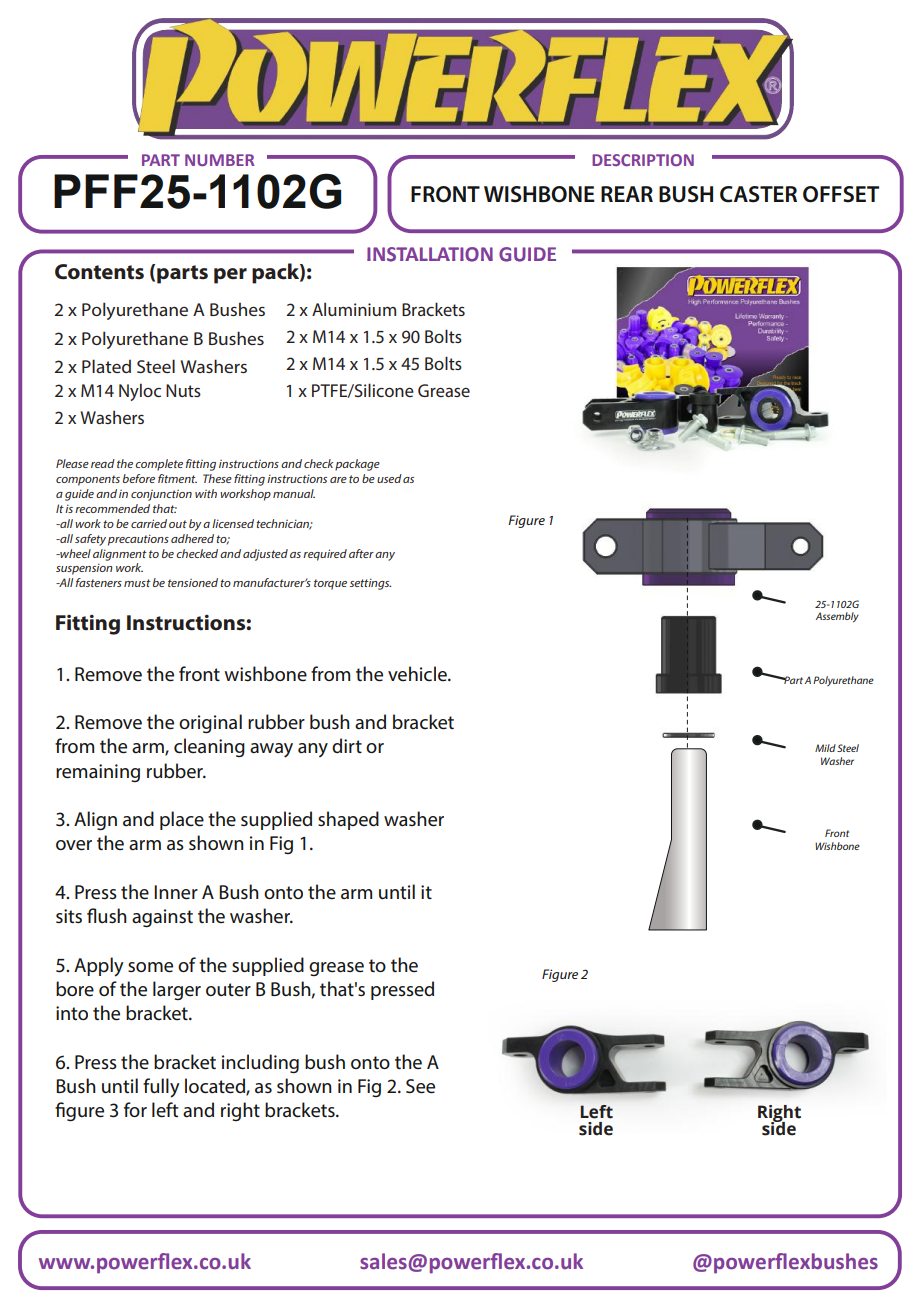 The width and height of the page is (924, 1308). I want to click on CASTER, so click(758, 194).
